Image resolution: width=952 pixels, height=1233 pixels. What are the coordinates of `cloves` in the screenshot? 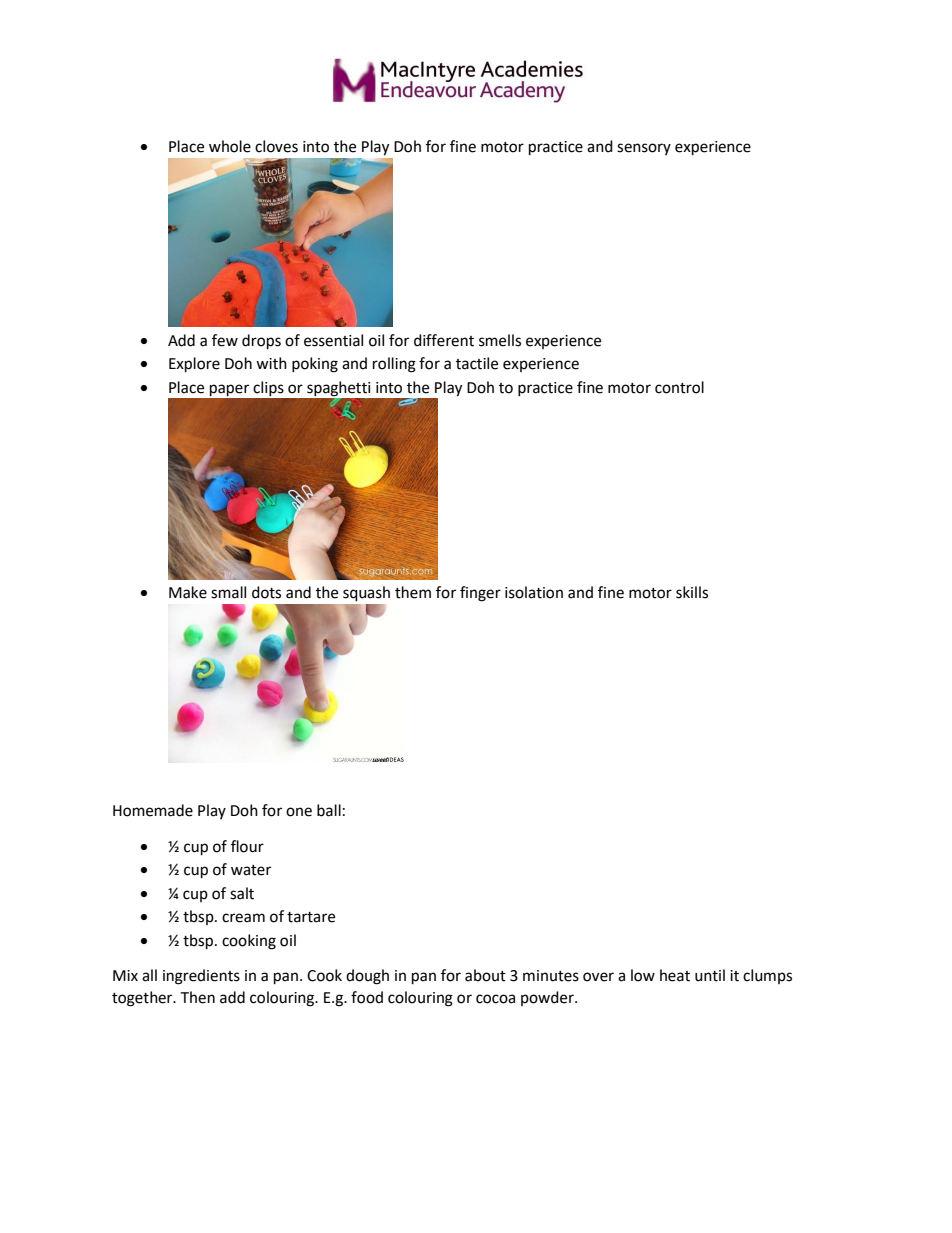 It's located at (276, 146).
